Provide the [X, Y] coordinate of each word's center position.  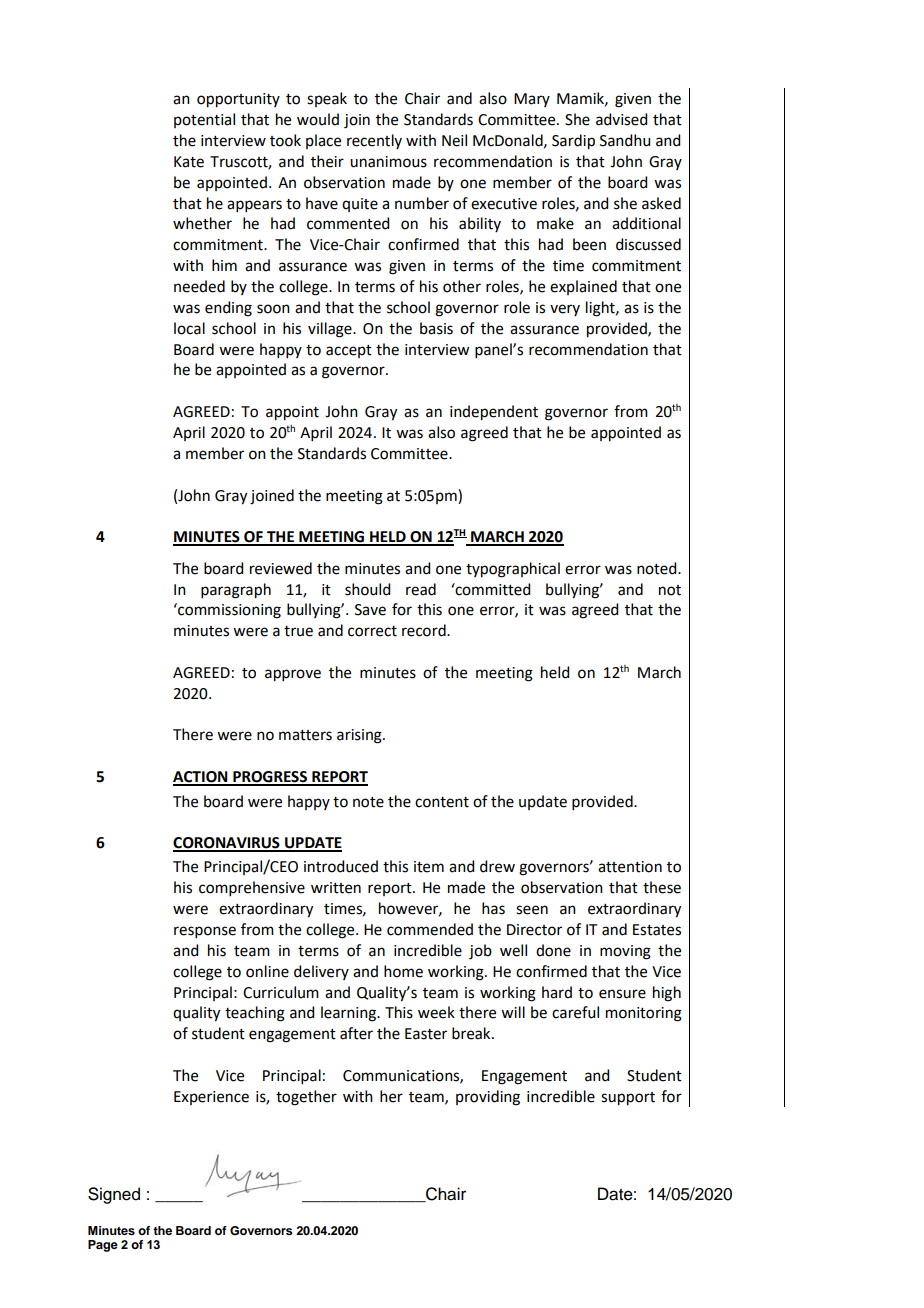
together [306, 1098]
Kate [189, 162]
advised [621, 119]
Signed [114, 1195]
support [628, 1099]
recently [374, 141]
